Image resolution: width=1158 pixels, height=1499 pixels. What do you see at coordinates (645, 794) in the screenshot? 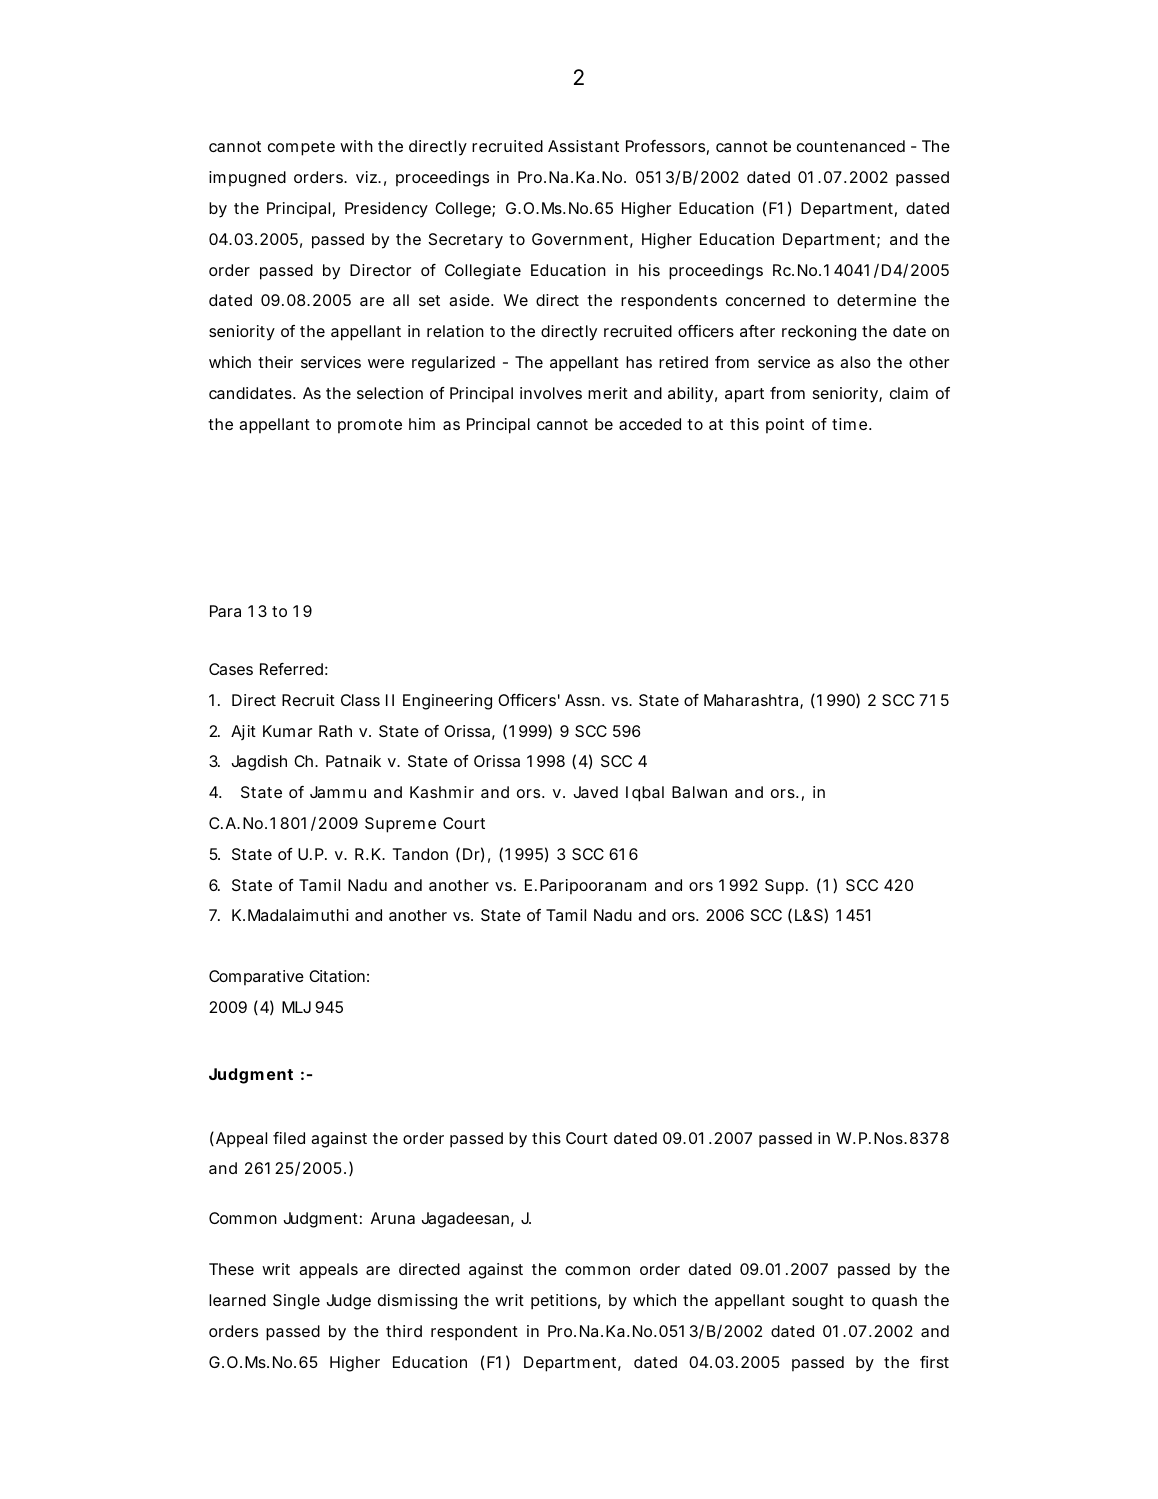
I see `Iqbal` at bounding box center [645, 794].
